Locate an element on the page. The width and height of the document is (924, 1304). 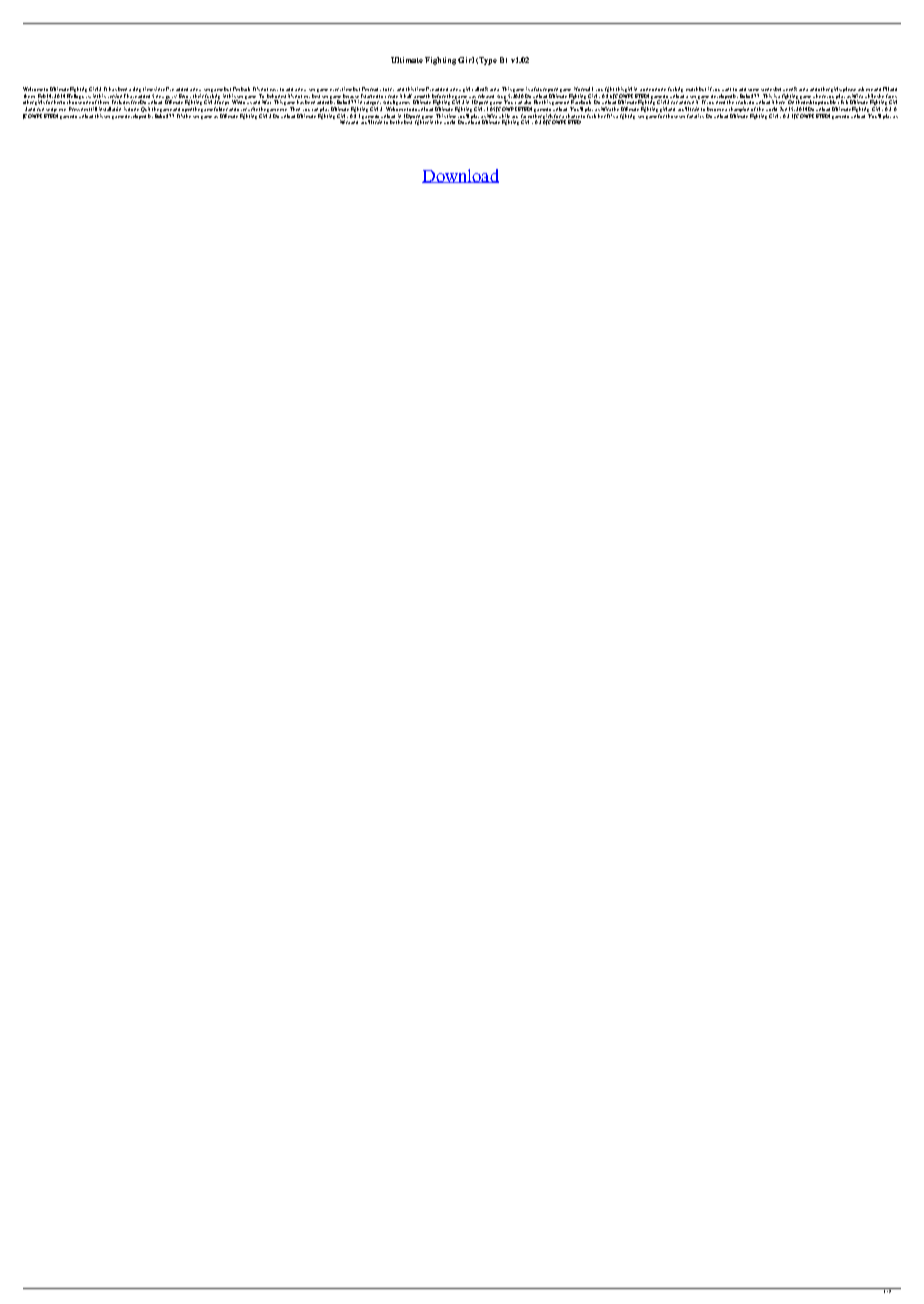
some is located at coordinates (753, 90).
